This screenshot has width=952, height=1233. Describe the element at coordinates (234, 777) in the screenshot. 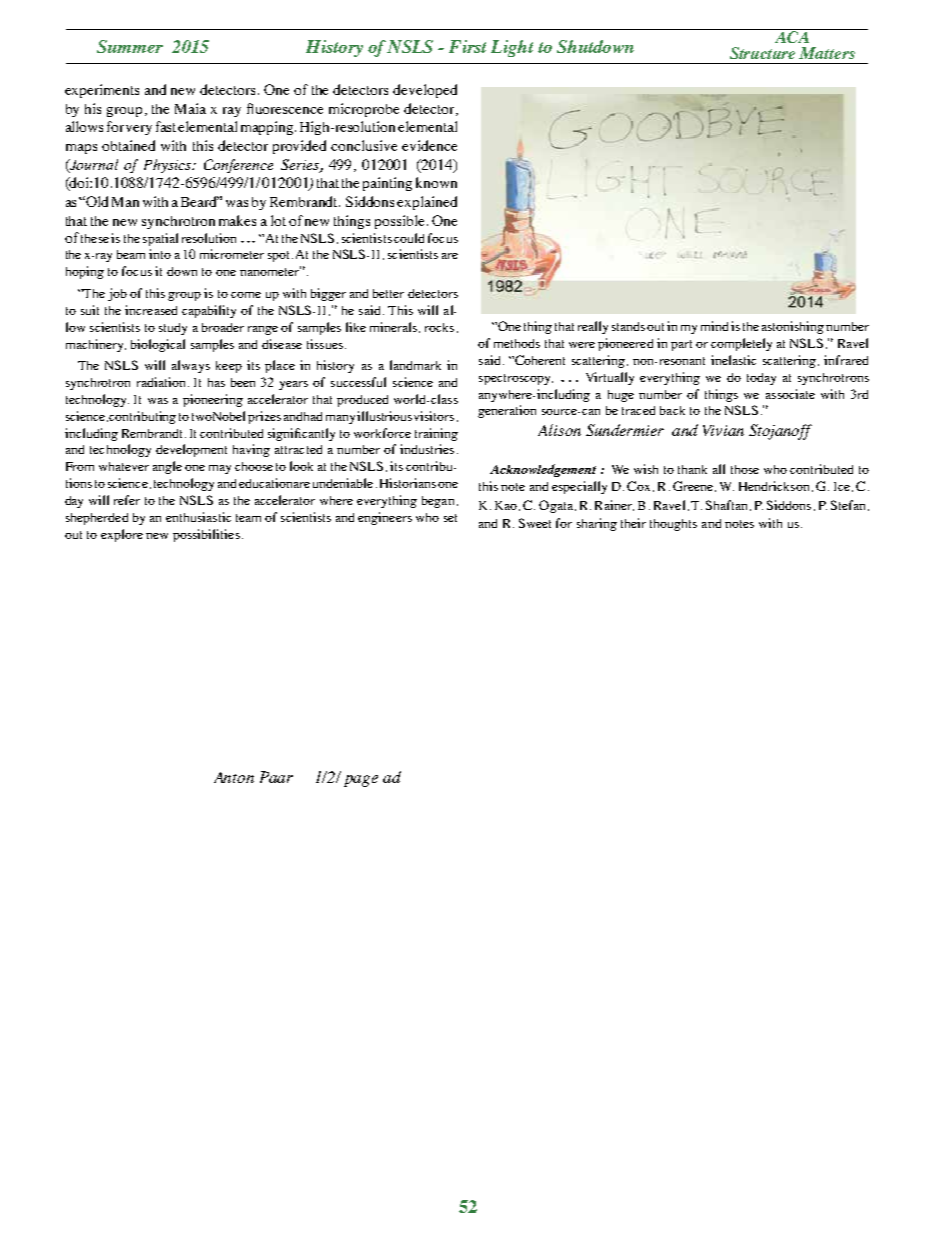

I see `Anton` at that location.
